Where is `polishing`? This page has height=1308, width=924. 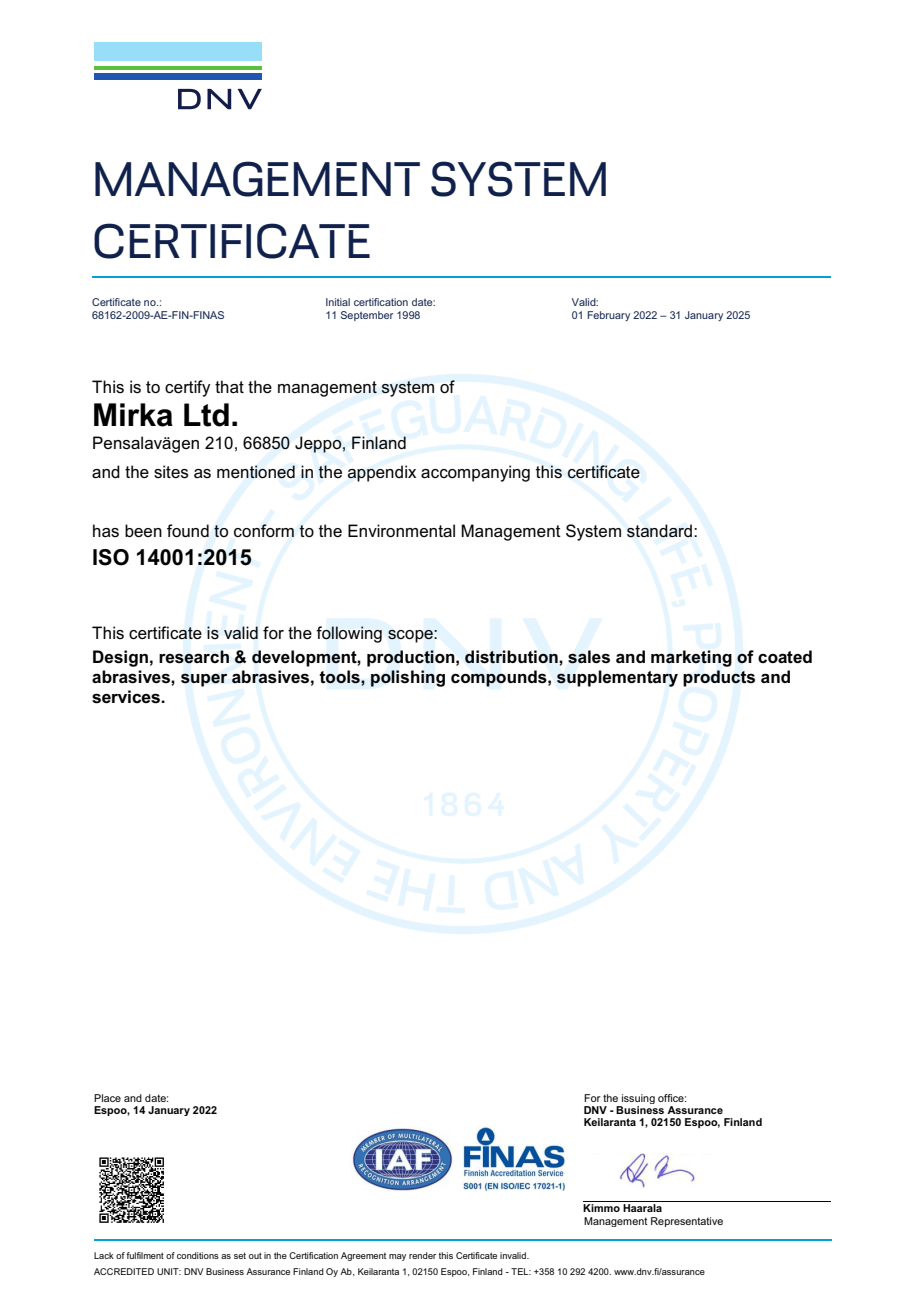 polishing is located at coordinates (408, 678).
